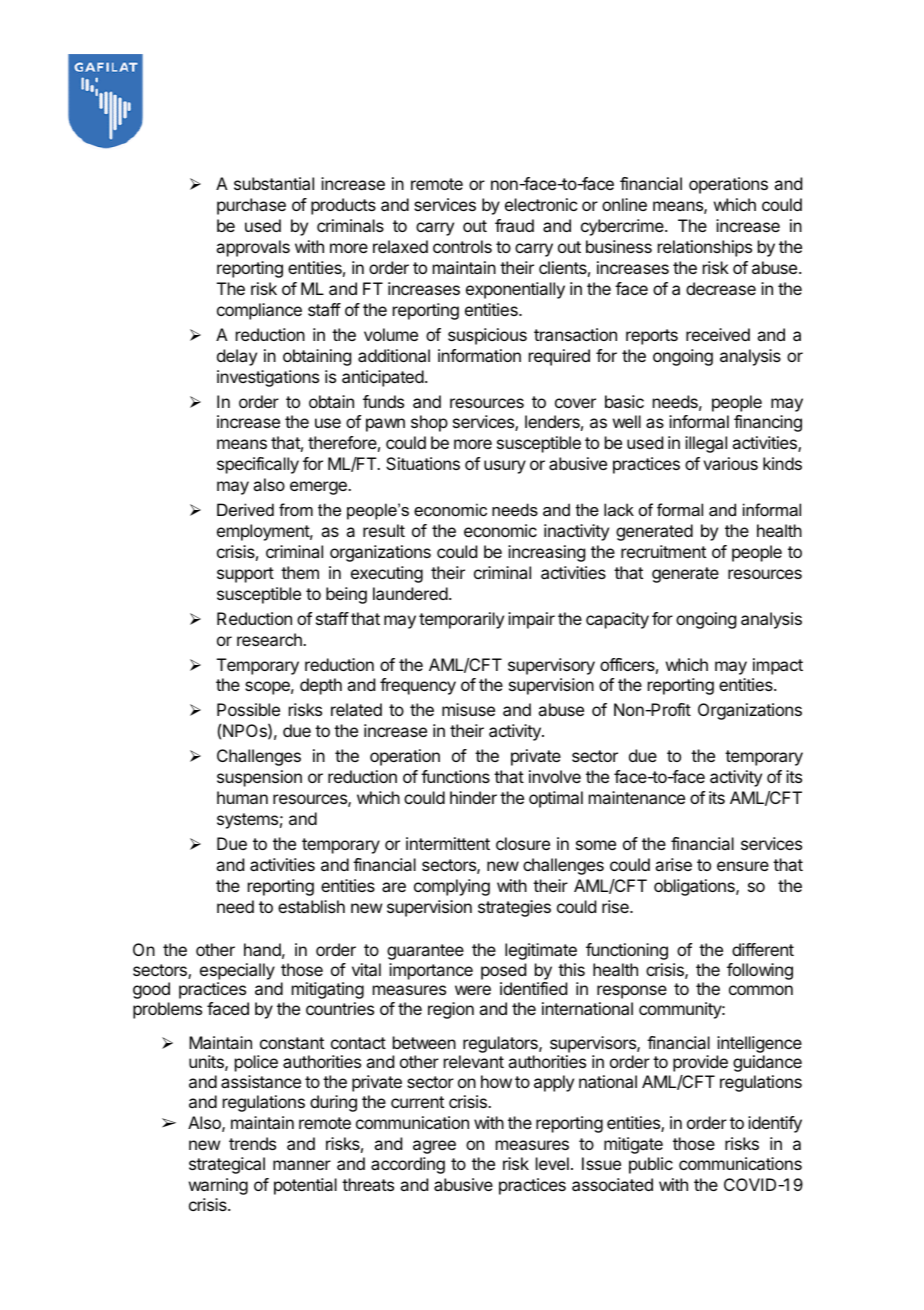 The image size is (924, 1310). Describe the element at coordinates (251, 206) in the screenshot. I see `purchase` at that location.
